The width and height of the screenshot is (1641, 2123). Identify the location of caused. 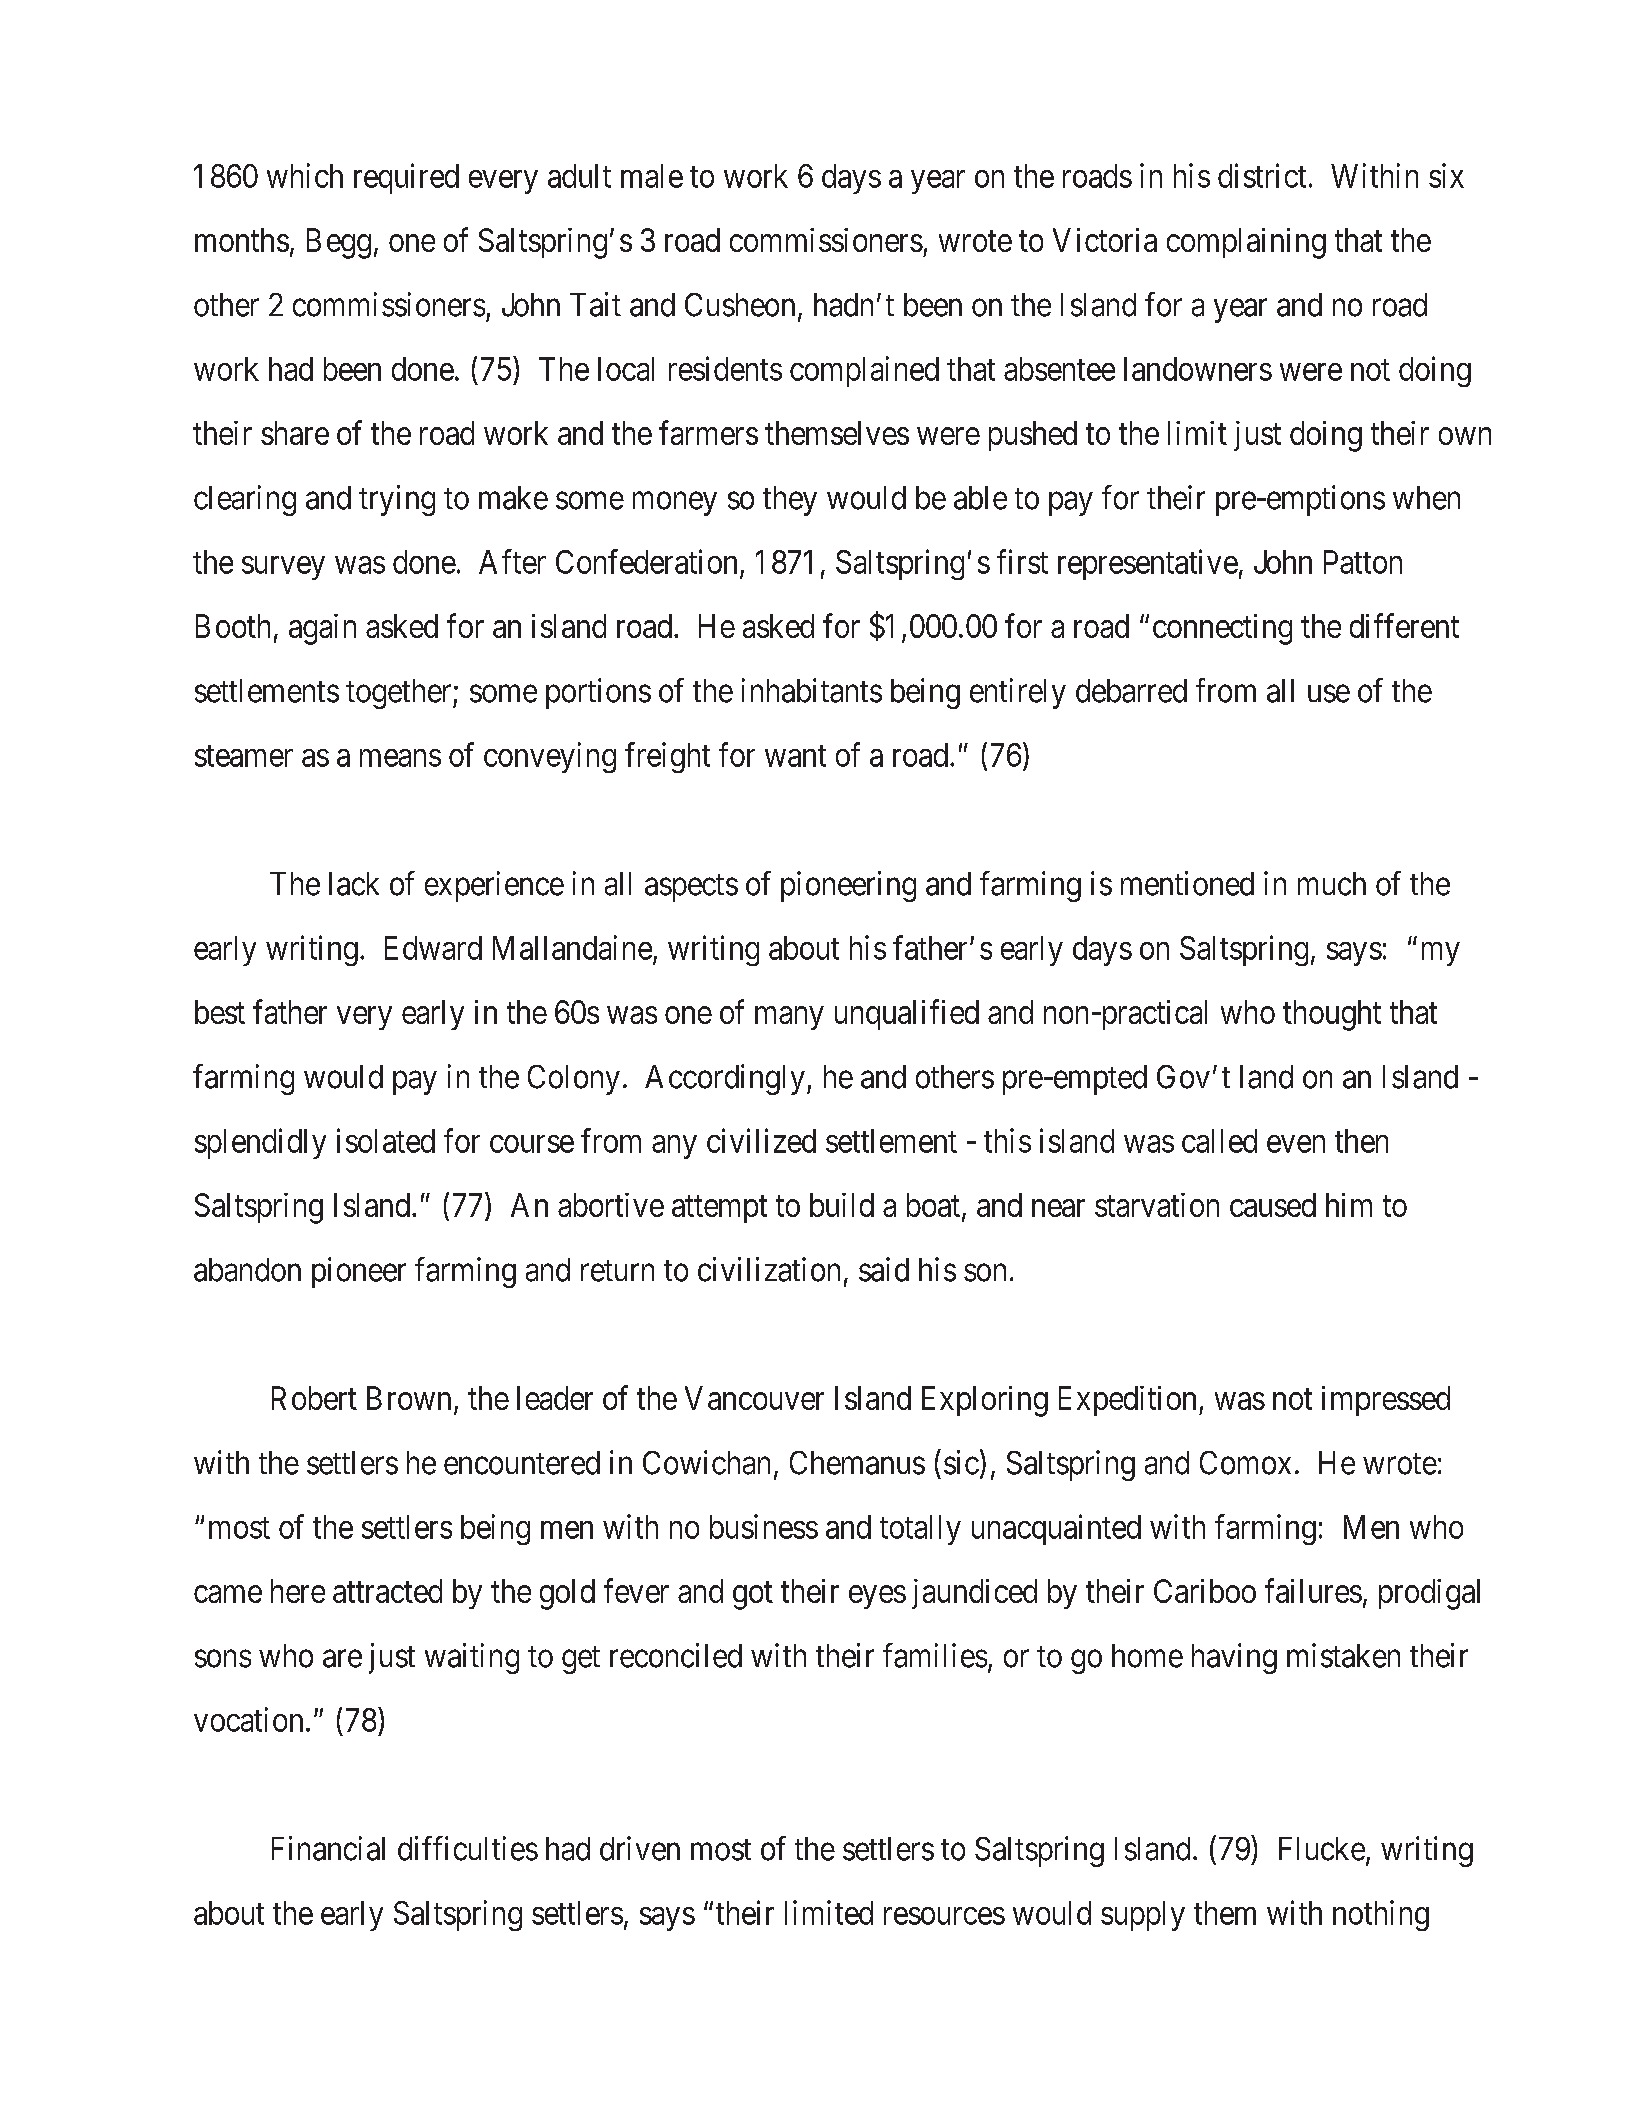
(1273, 1205).
